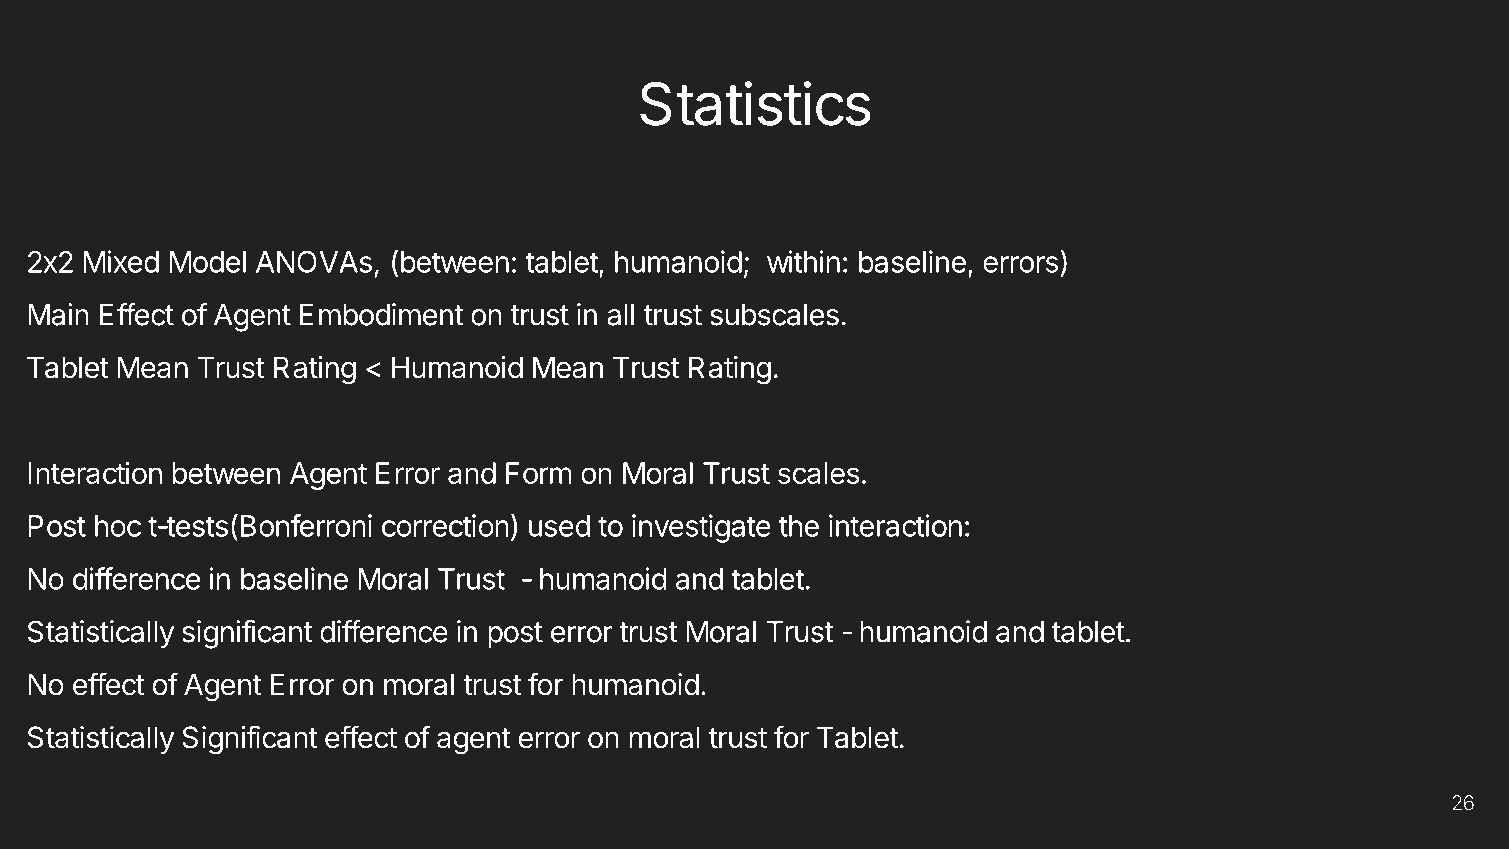 This image has height=849, width=1509. I want to click on Statistics, so click(755, 103).
